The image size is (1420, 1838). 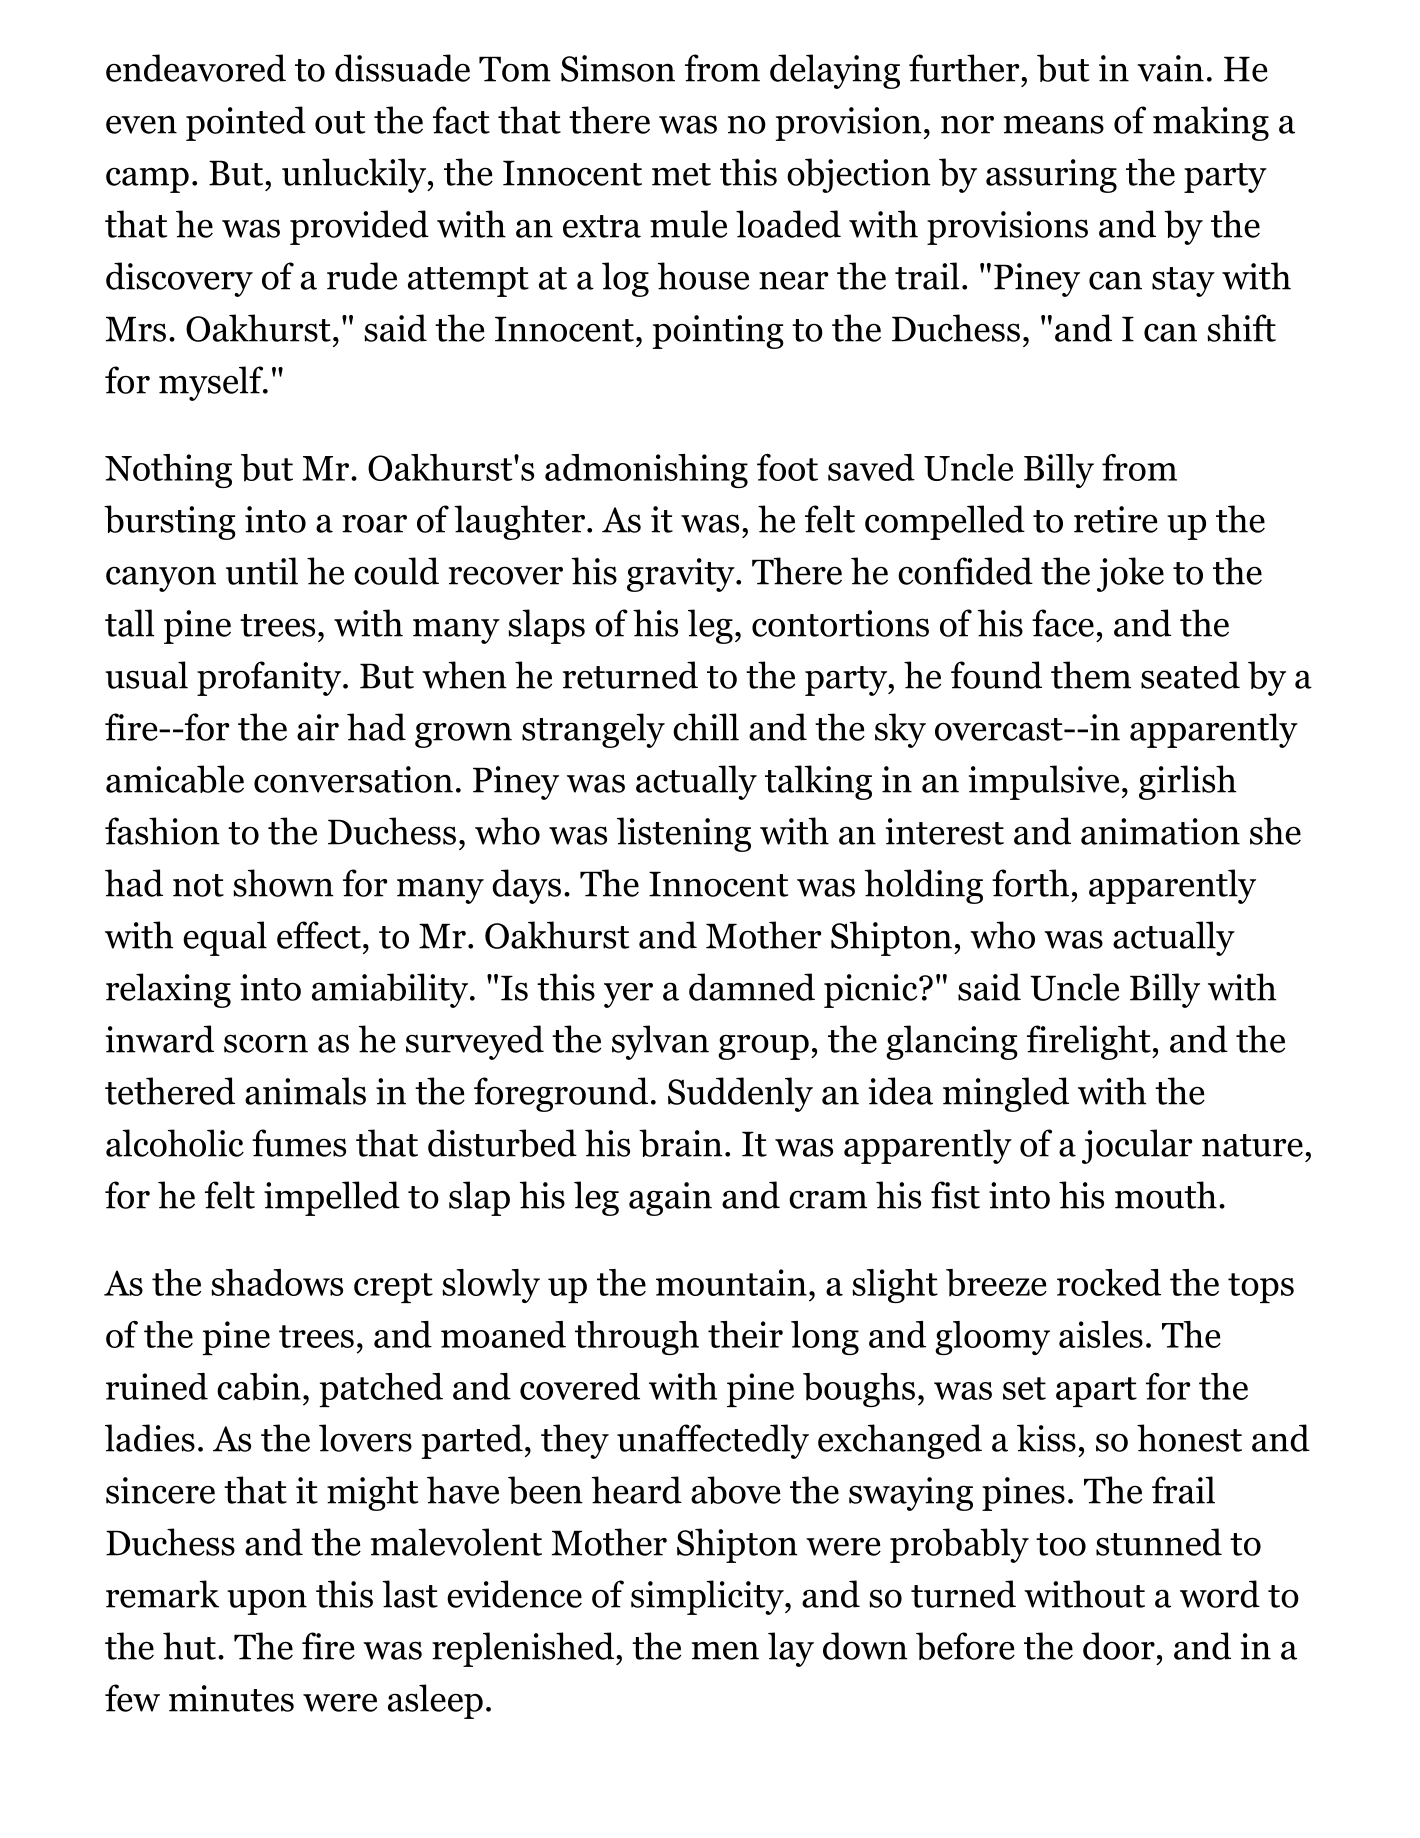 What do you see at coordinates (262, 571) in the screenshot?
I see `until` at bounding box center [262, 571].
